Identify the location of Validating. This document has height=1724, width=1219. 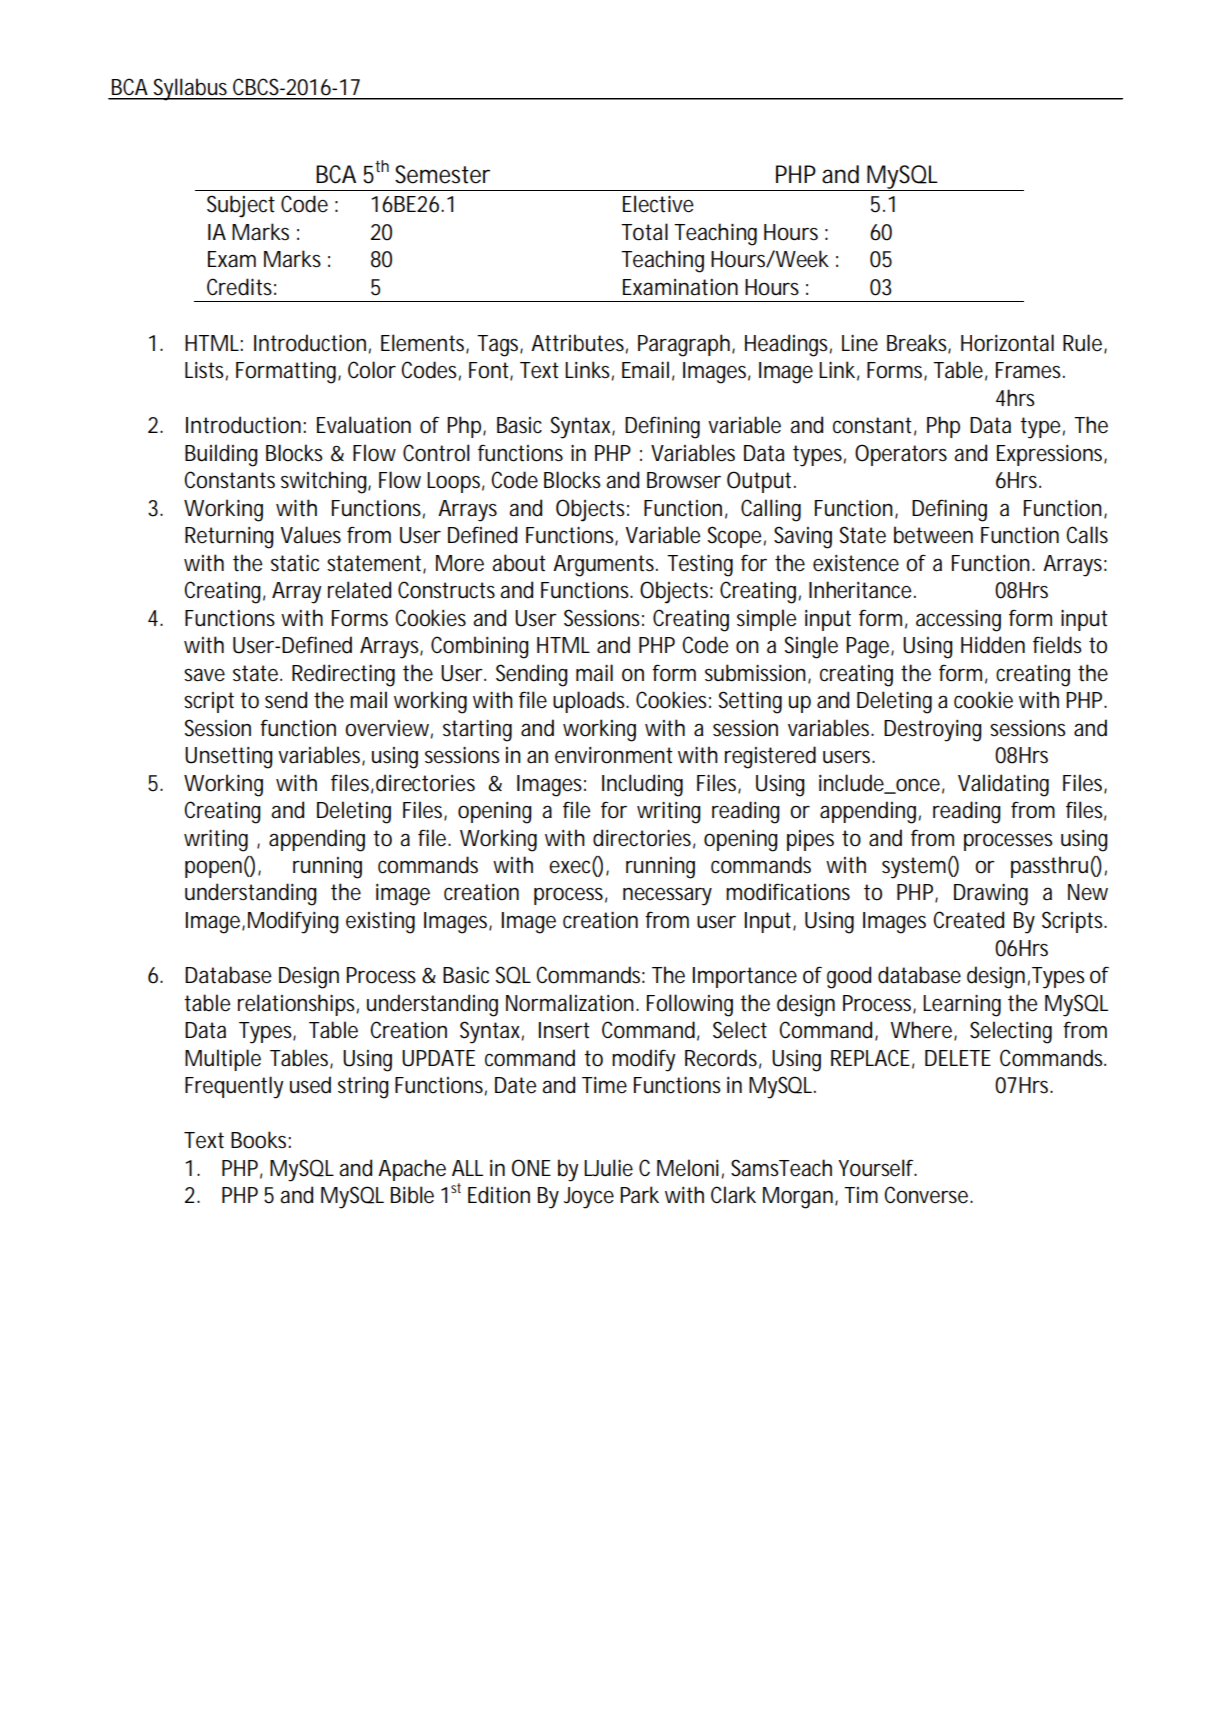
(1003, 785).
